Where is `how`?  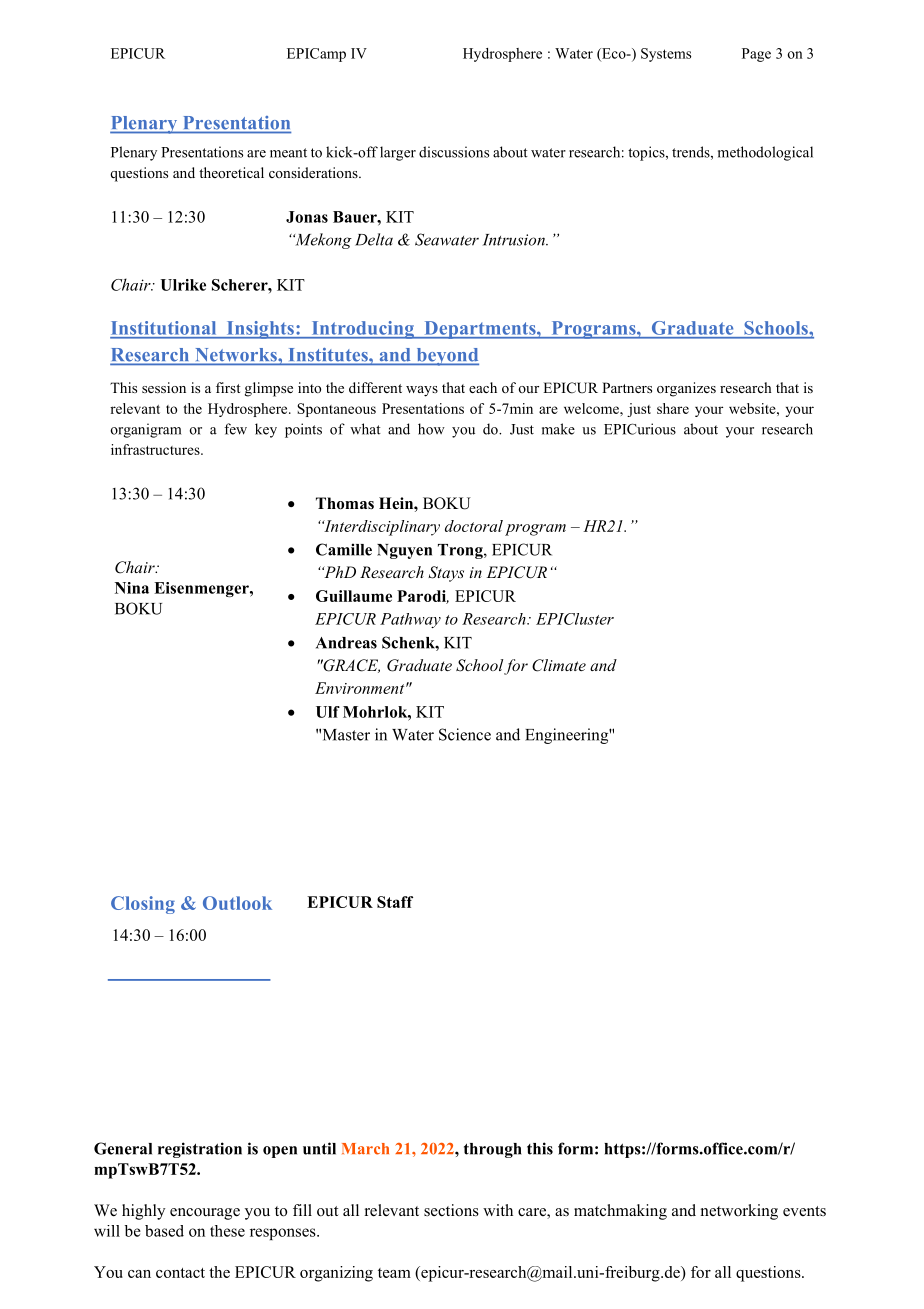 how is located at coordinates (431, 429).
